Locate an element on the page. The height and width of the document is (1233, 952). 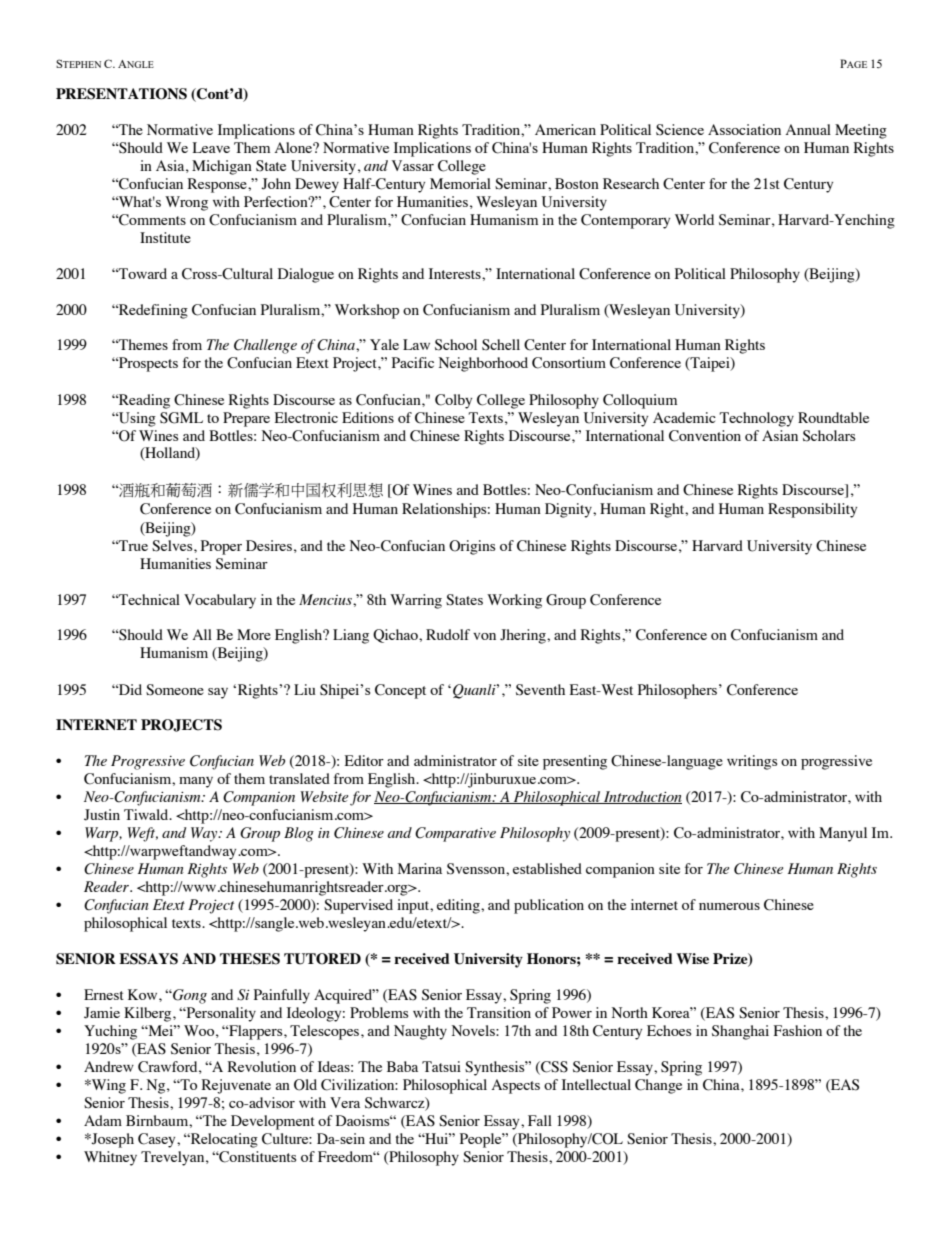
writings is located at coordinates (752, 762).
